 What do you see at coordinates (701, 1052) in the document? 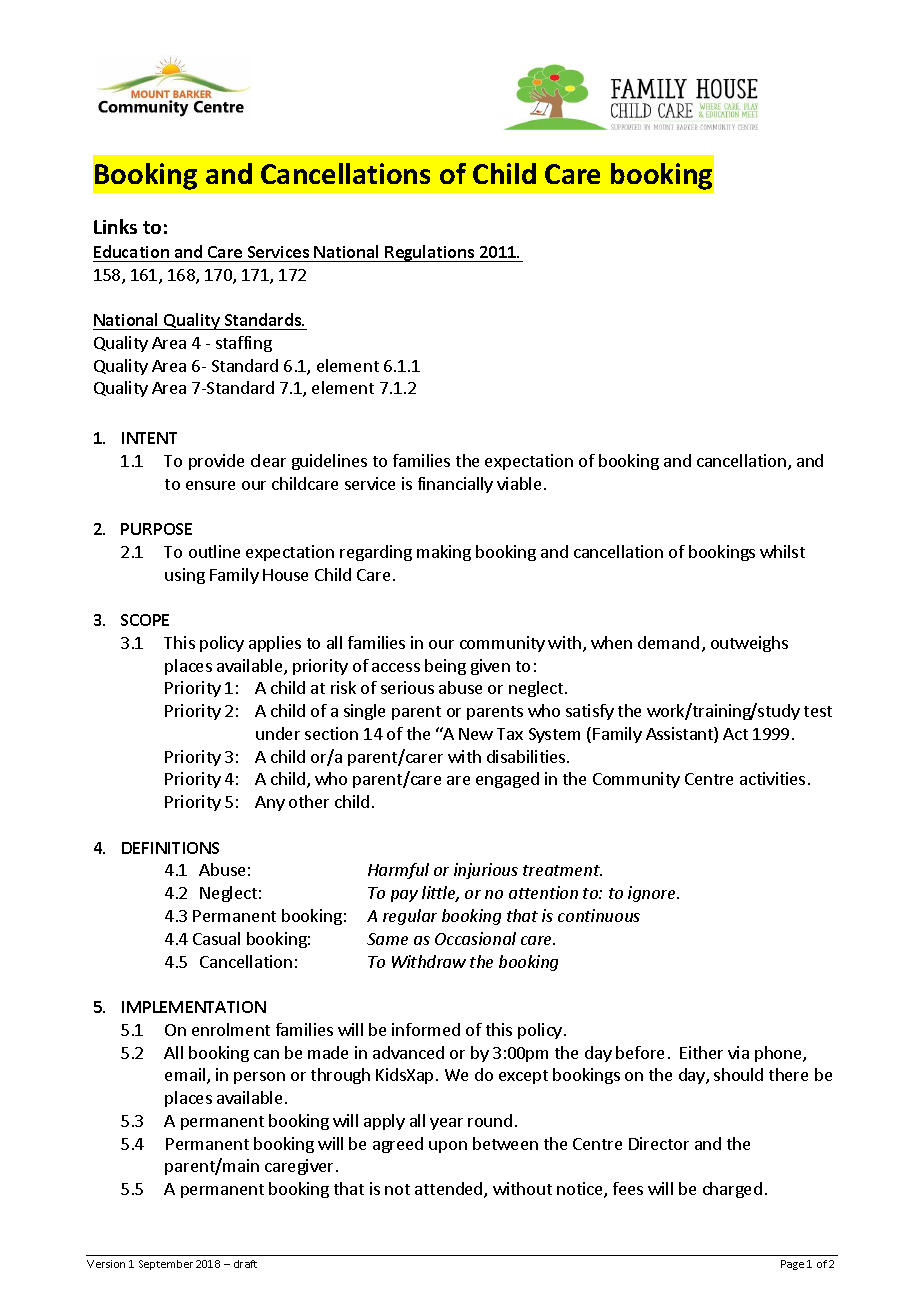
I see `Either` at bounding box center [701, 1052].
